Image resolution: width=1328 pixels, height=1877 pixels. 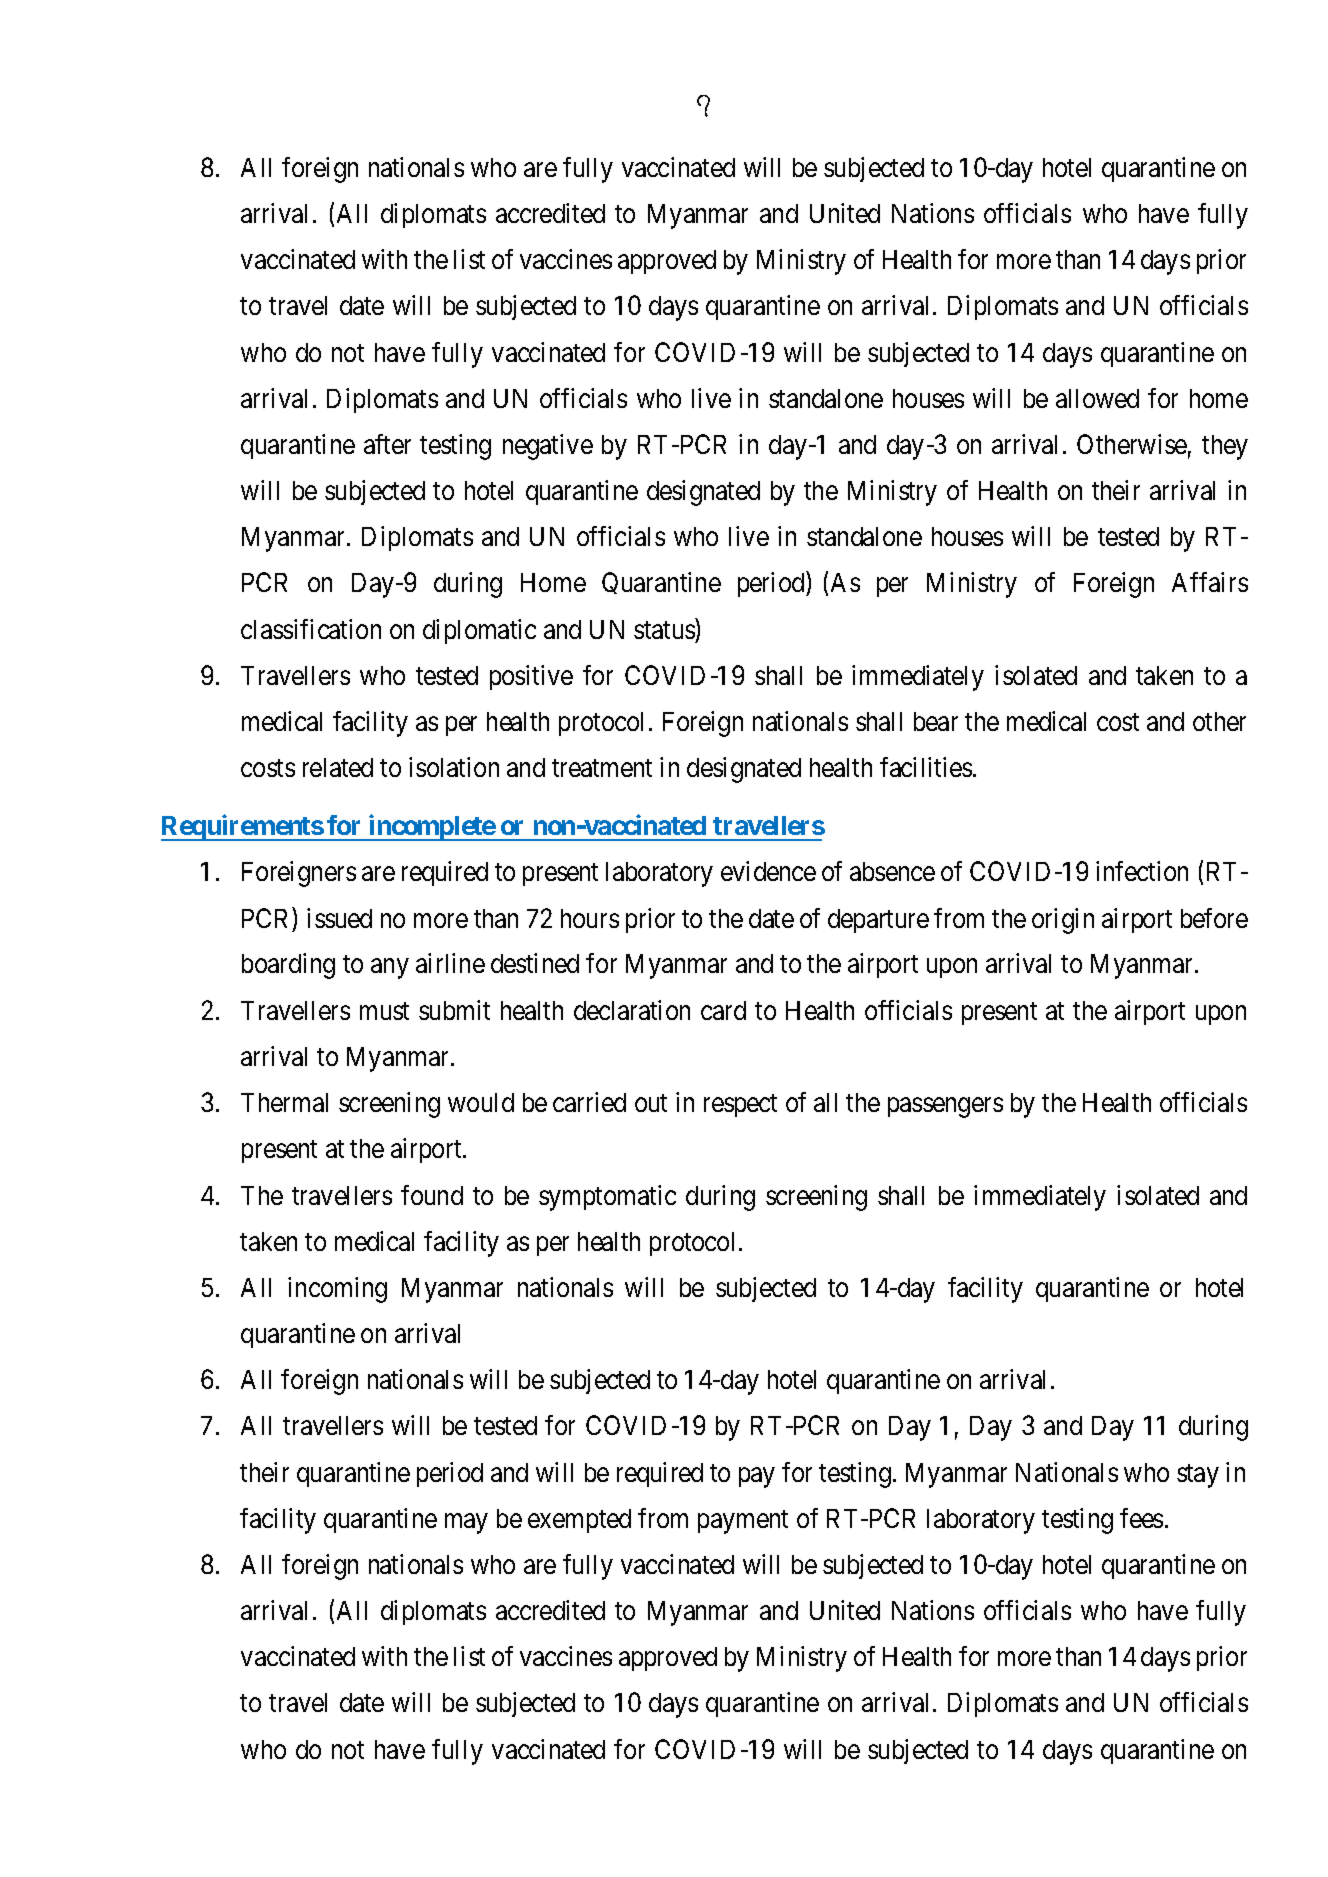 What do you see at coordinates (1063, 921) in the screenshot?
I see `origin` at bounding box center [1063, 921].
